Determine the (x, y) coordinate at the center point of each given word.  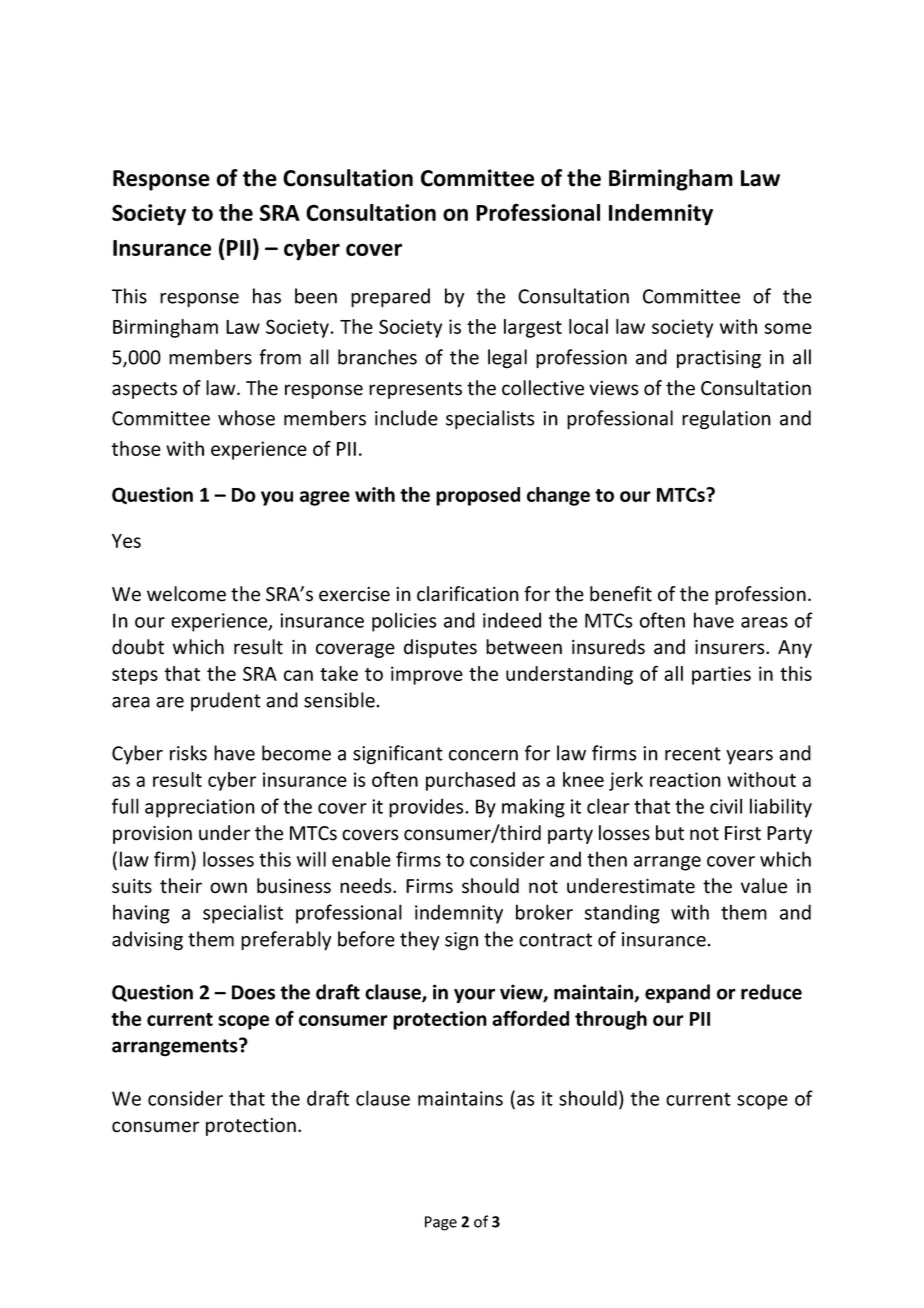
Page (441, 1223)
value (764, 886)
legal (507, 359)
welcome (186, 594)
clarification (468, 594)
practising (719, 359)
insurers (731, 647)
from (280, 357)
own (228, 888)
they (419, 941)
